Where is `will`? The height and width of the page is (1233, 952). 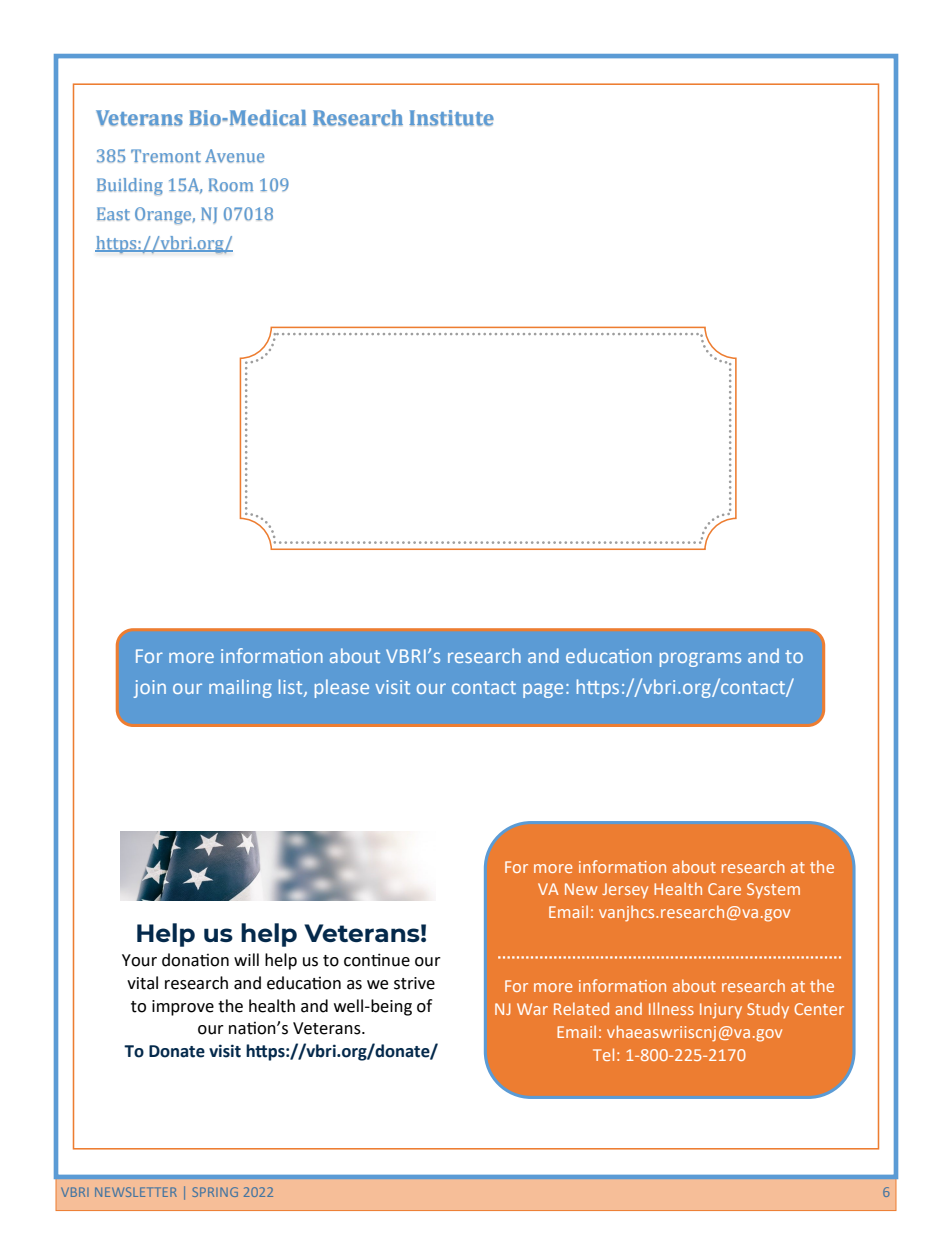 will is located at coordinates (246, 959).
